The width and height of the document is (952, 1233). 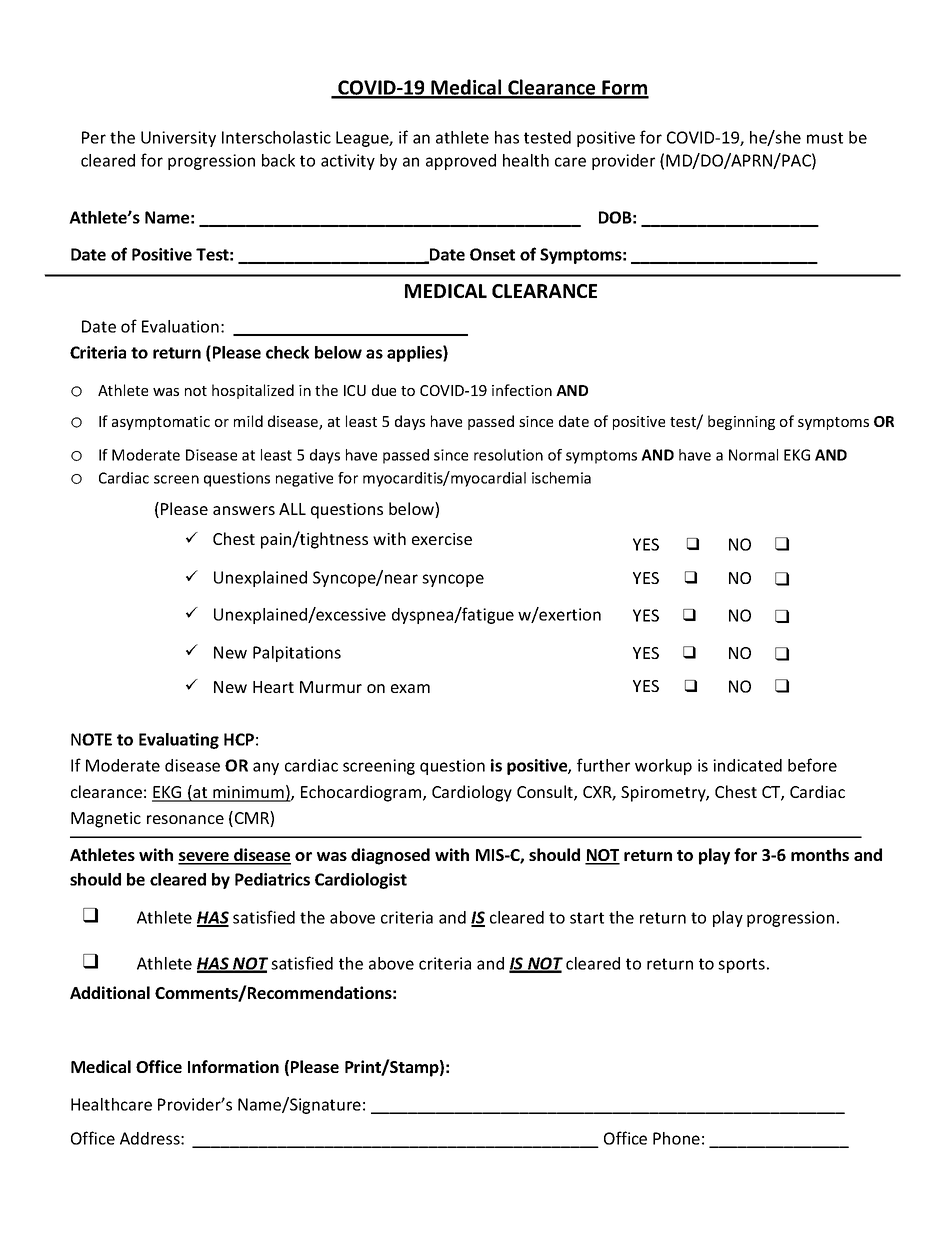 I want to click on University, so click(x=178, y=139).
